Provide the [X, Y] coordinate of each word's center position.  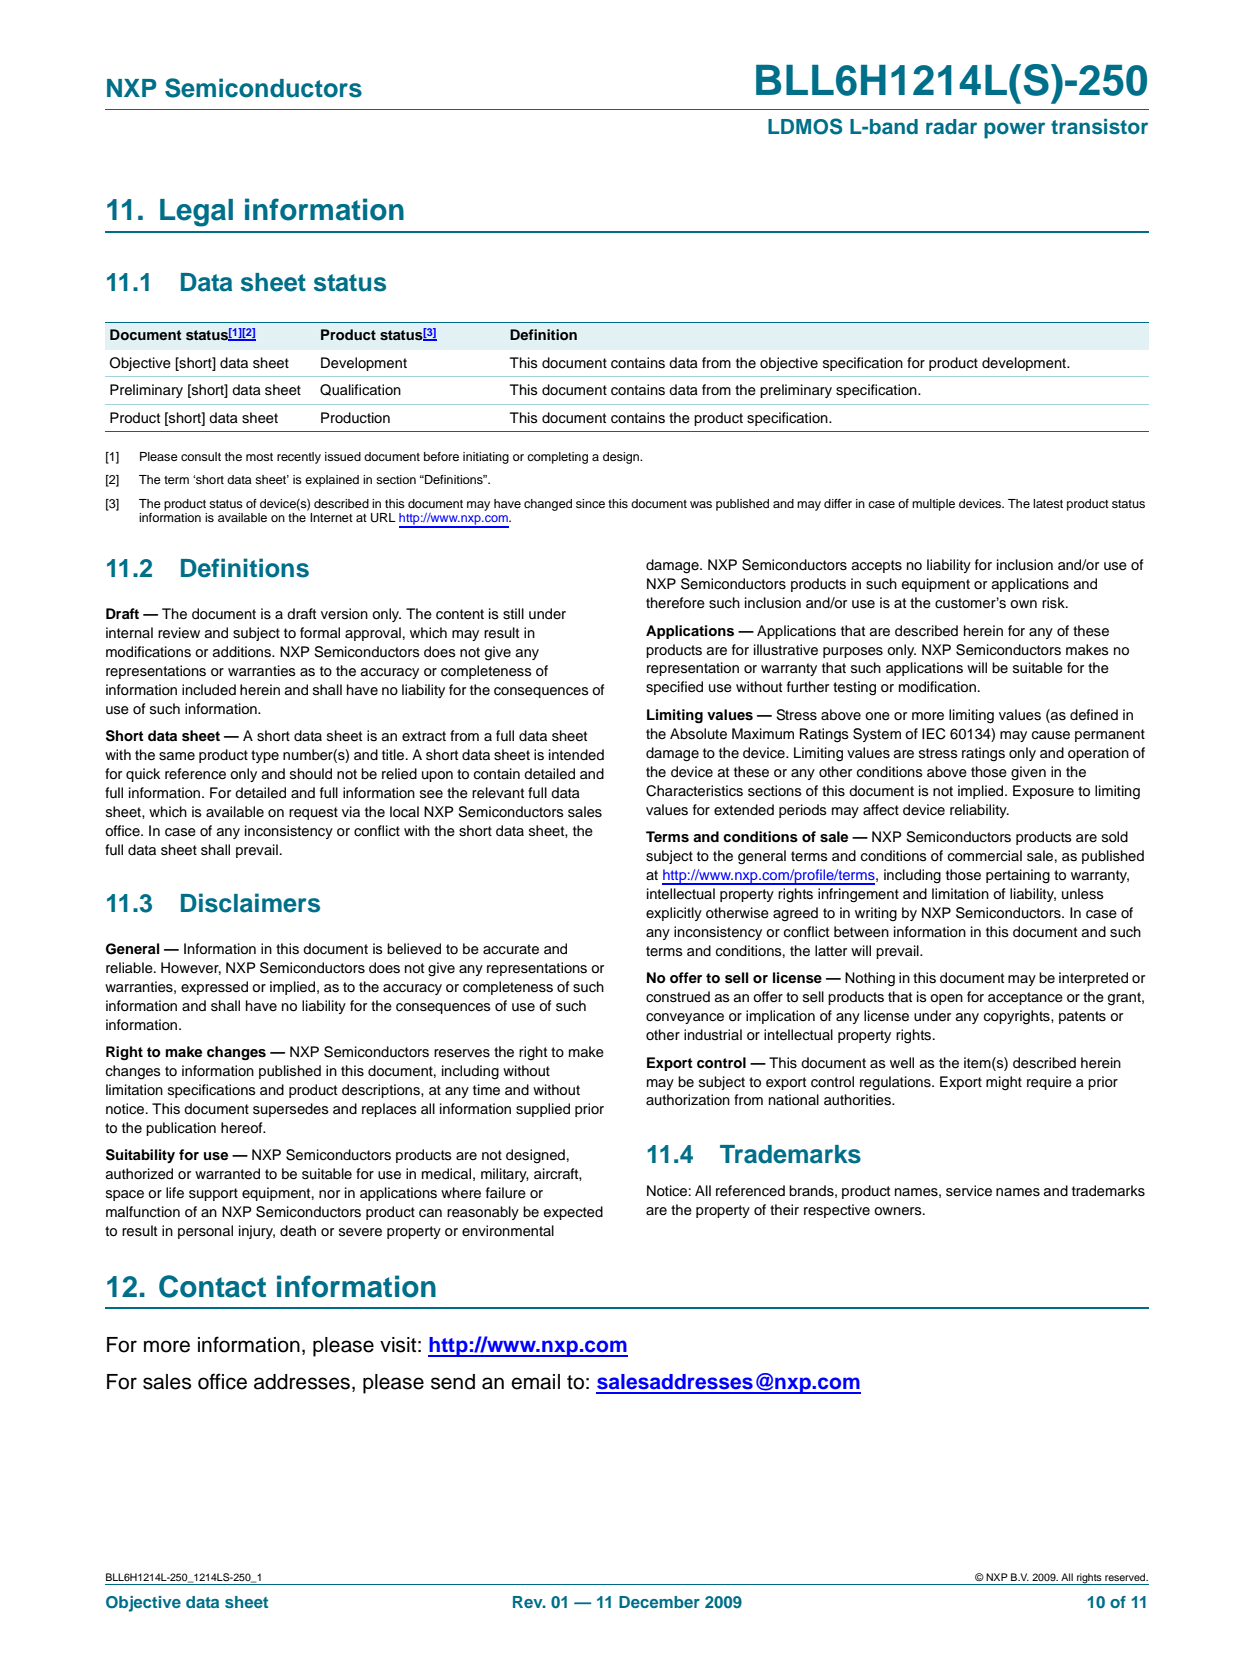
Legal [196, 213]
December [659, 1602]
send [453, 1382]
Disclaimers [250, 903]
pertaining [1018, 876]
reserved [1126, 1577]
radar [951, 127]
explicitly [674, 914]
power [1014, 130]
